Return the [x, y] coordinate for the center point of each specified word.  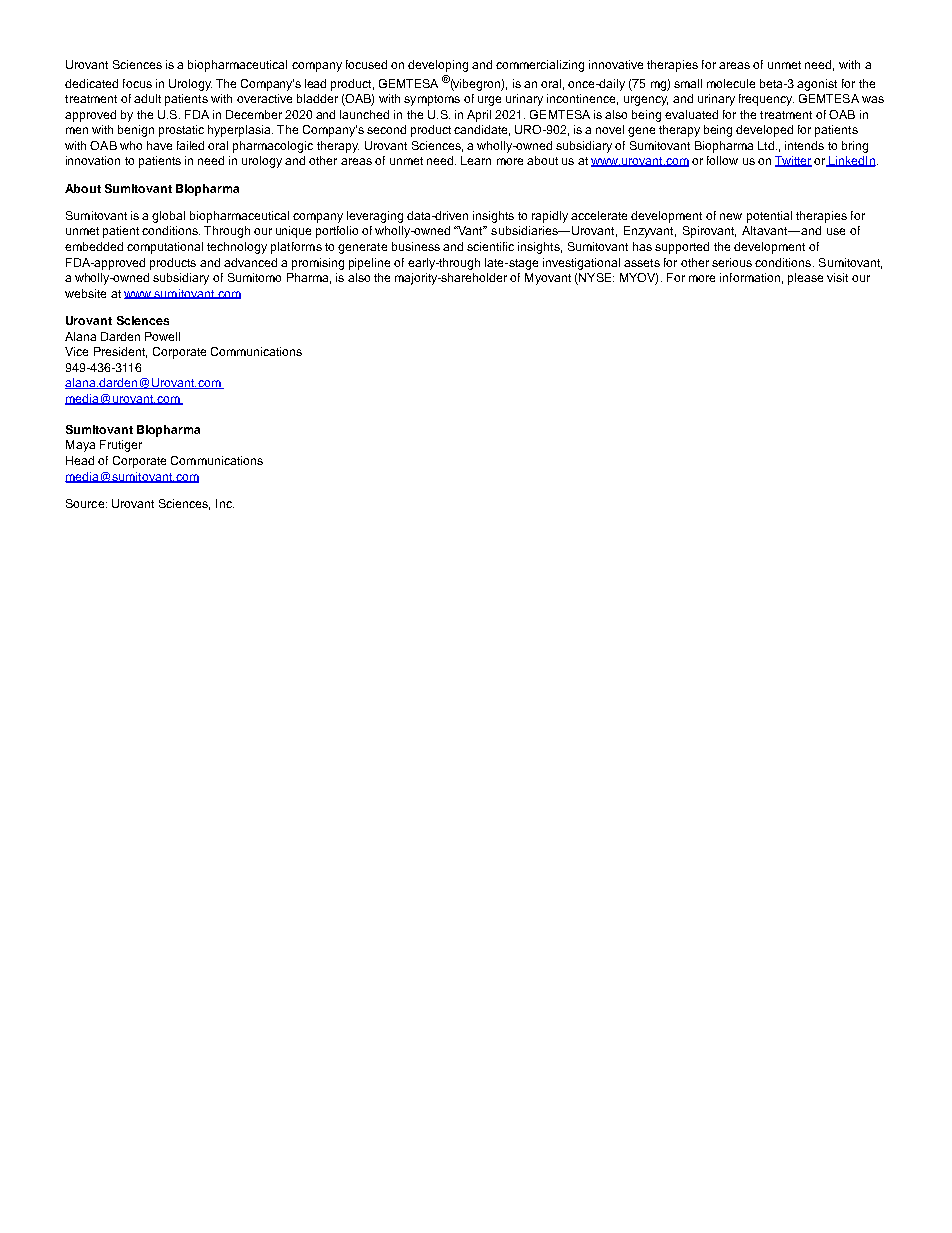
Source [86, 503]
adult [147, 98]
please [805, 279]
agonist [817, 85]
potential [769, 217]
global [168, 217]
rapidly [550, 217]
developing [438, 66]
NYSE [595, 279]
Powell [162, 336]
